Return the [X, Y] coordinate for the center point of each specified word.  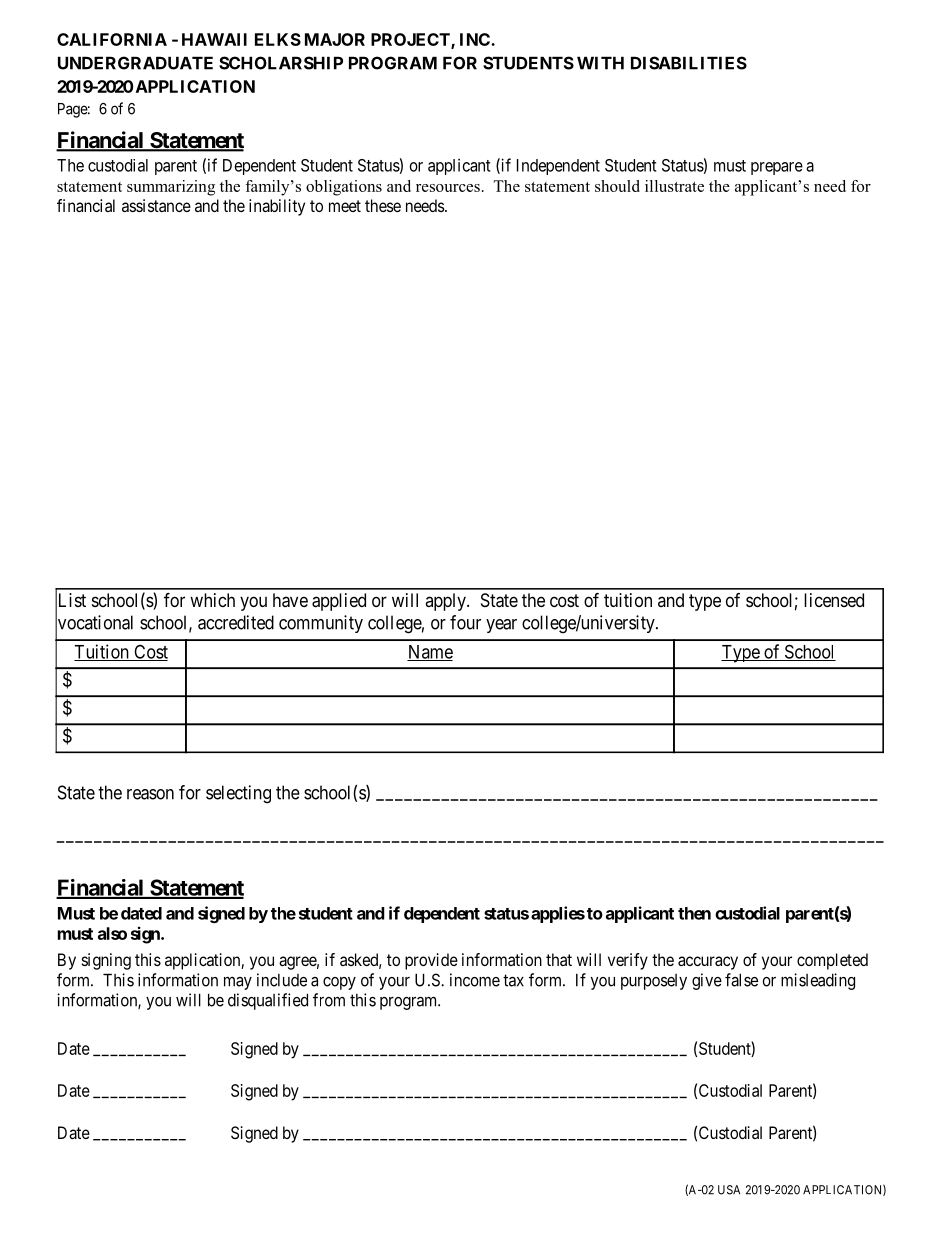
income [475, 980]
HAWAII [214, 39]
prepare [777, 168]
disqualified [268, 1001]
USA [729, 1190]
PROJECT [411, 41]
